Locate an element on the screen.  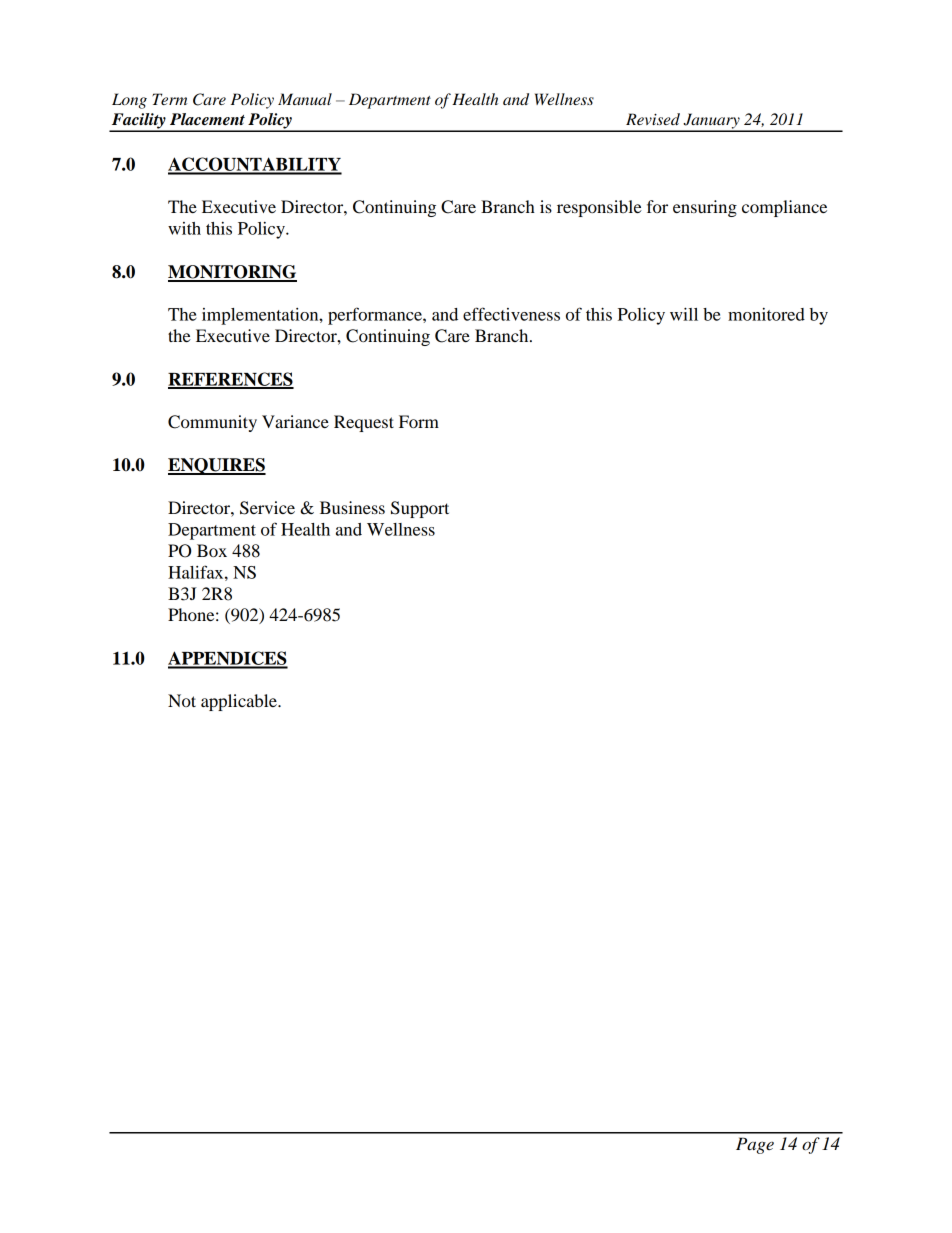
will is located at coordinates (684, 314).
